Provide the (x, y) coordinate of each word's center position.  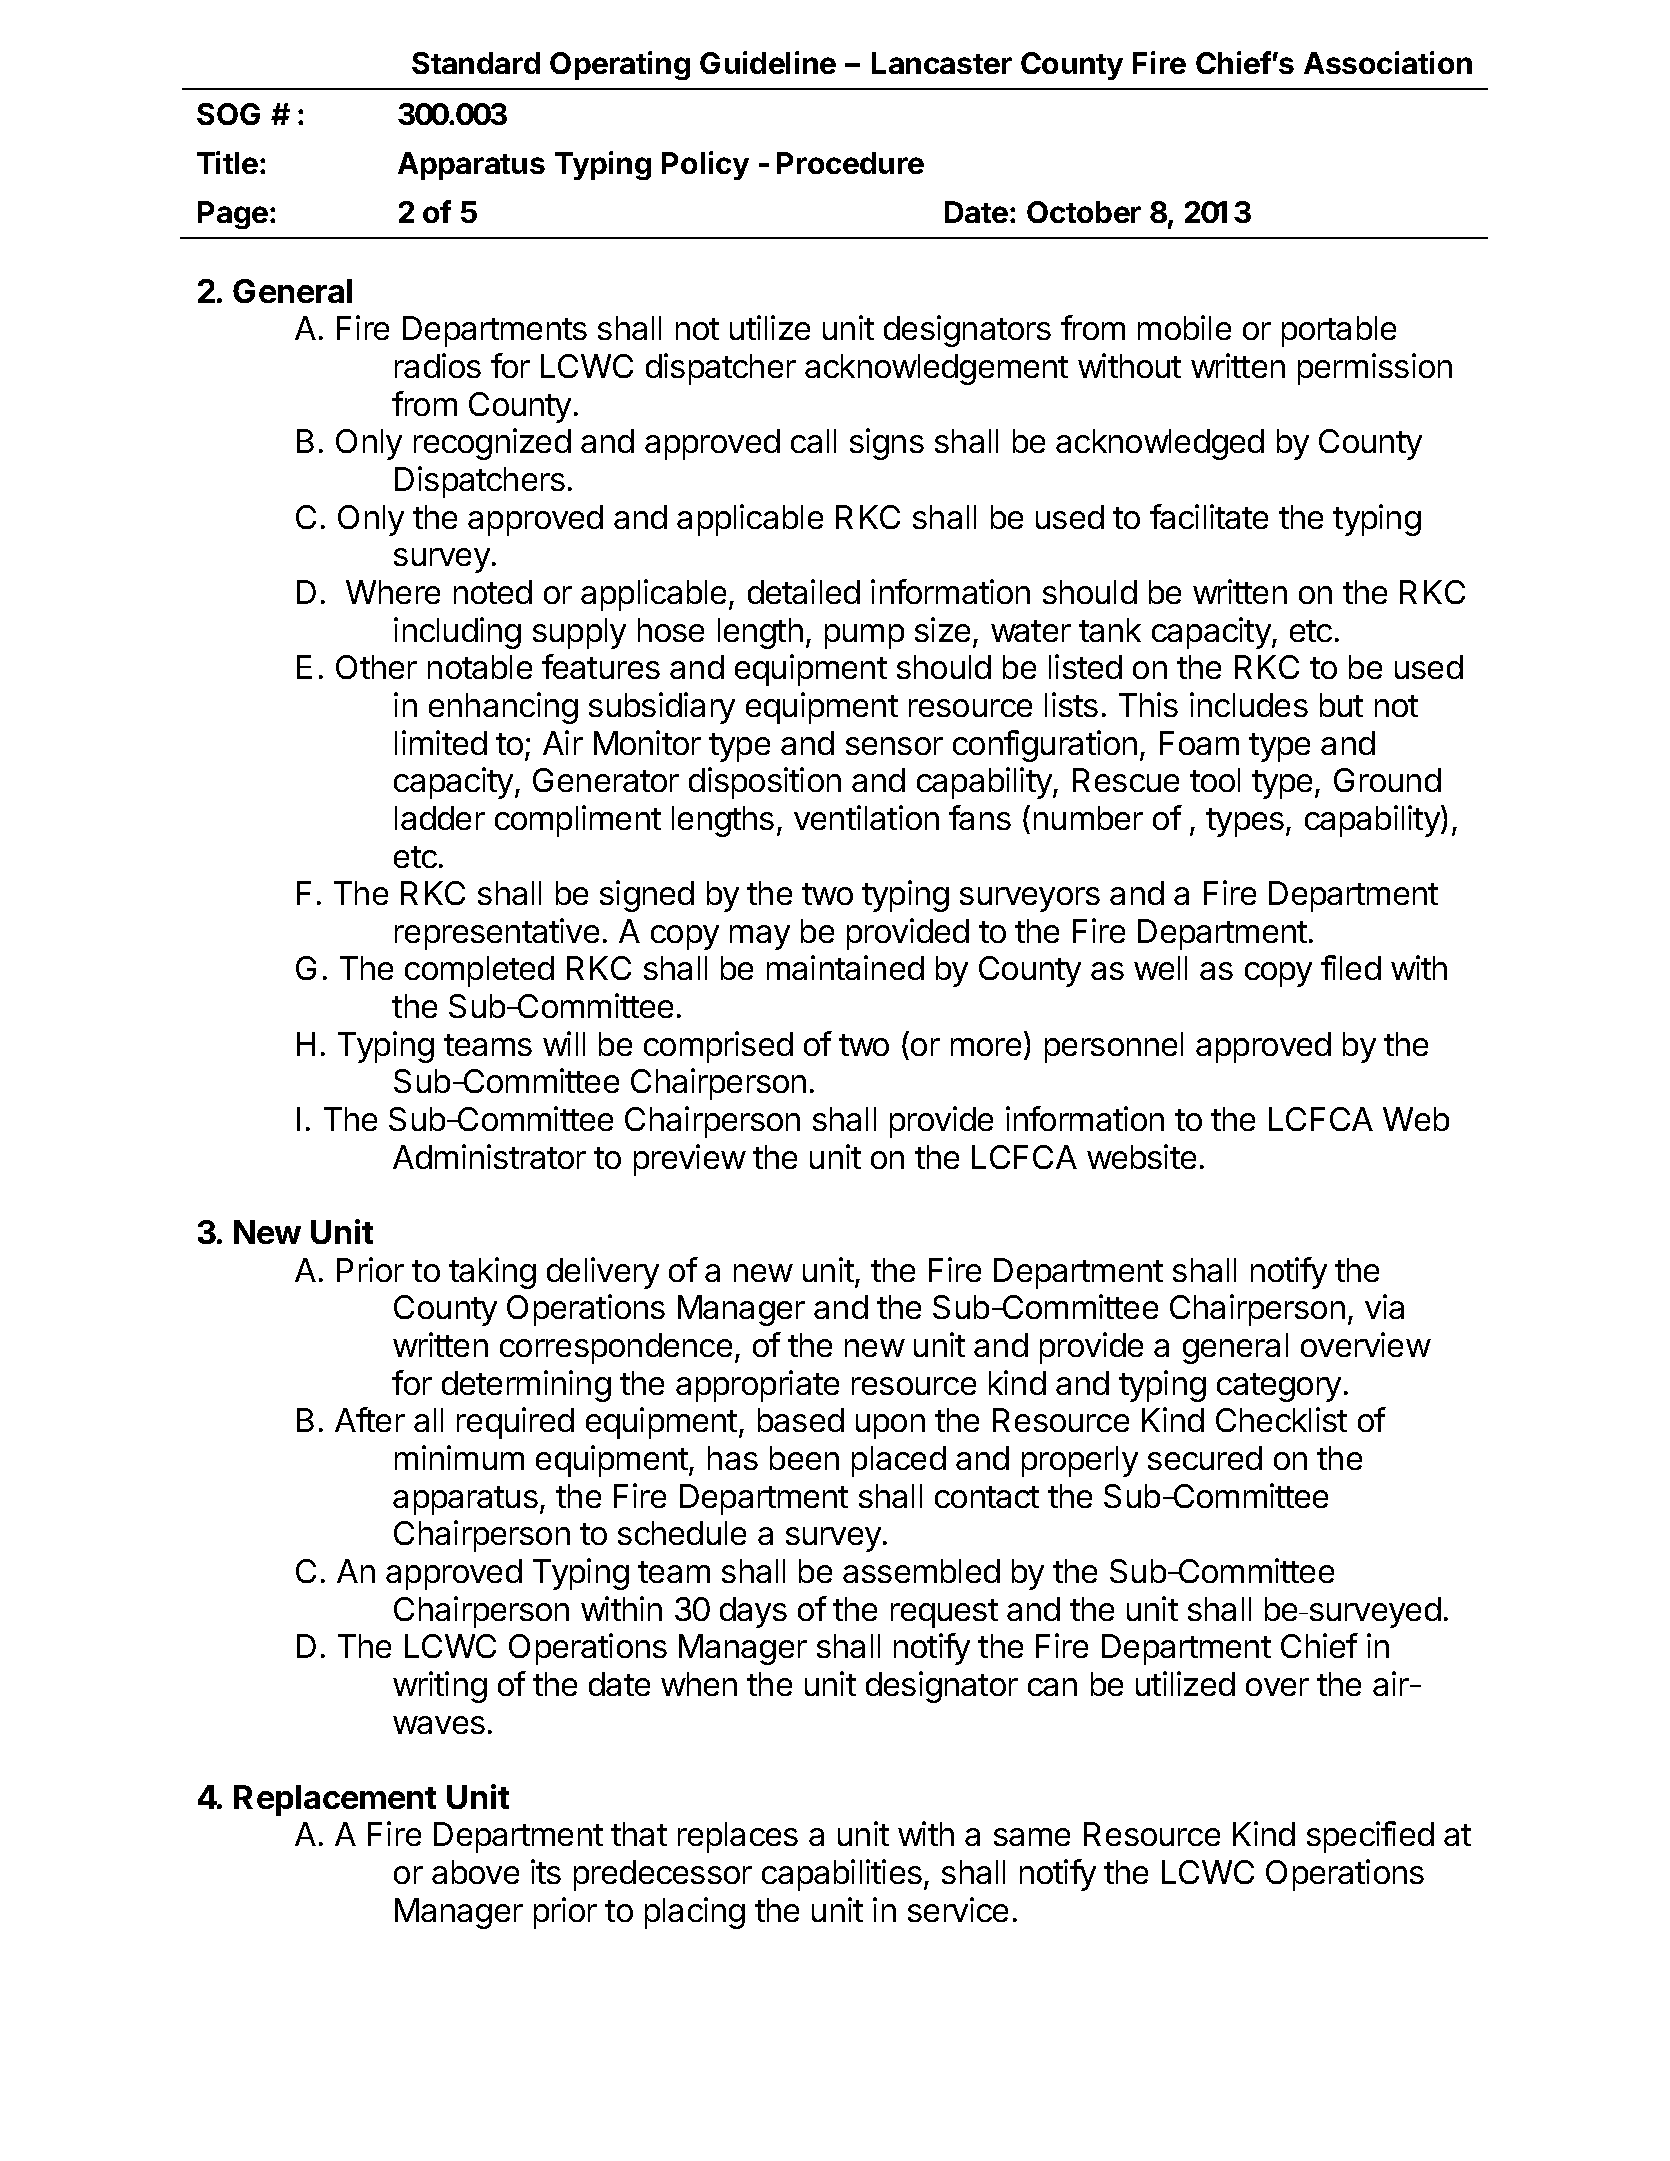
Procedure (850, 163)
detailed (804, 591)
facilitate (1209, 516)
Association (1388, 62)
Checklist (1281, 1419)
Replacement (335, 1800)
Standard (476, 63)
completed (479, 971)
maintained (845, 967)
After (370, 1419)
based (801, 1420)
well (1160, 968)
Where (393, 592)
